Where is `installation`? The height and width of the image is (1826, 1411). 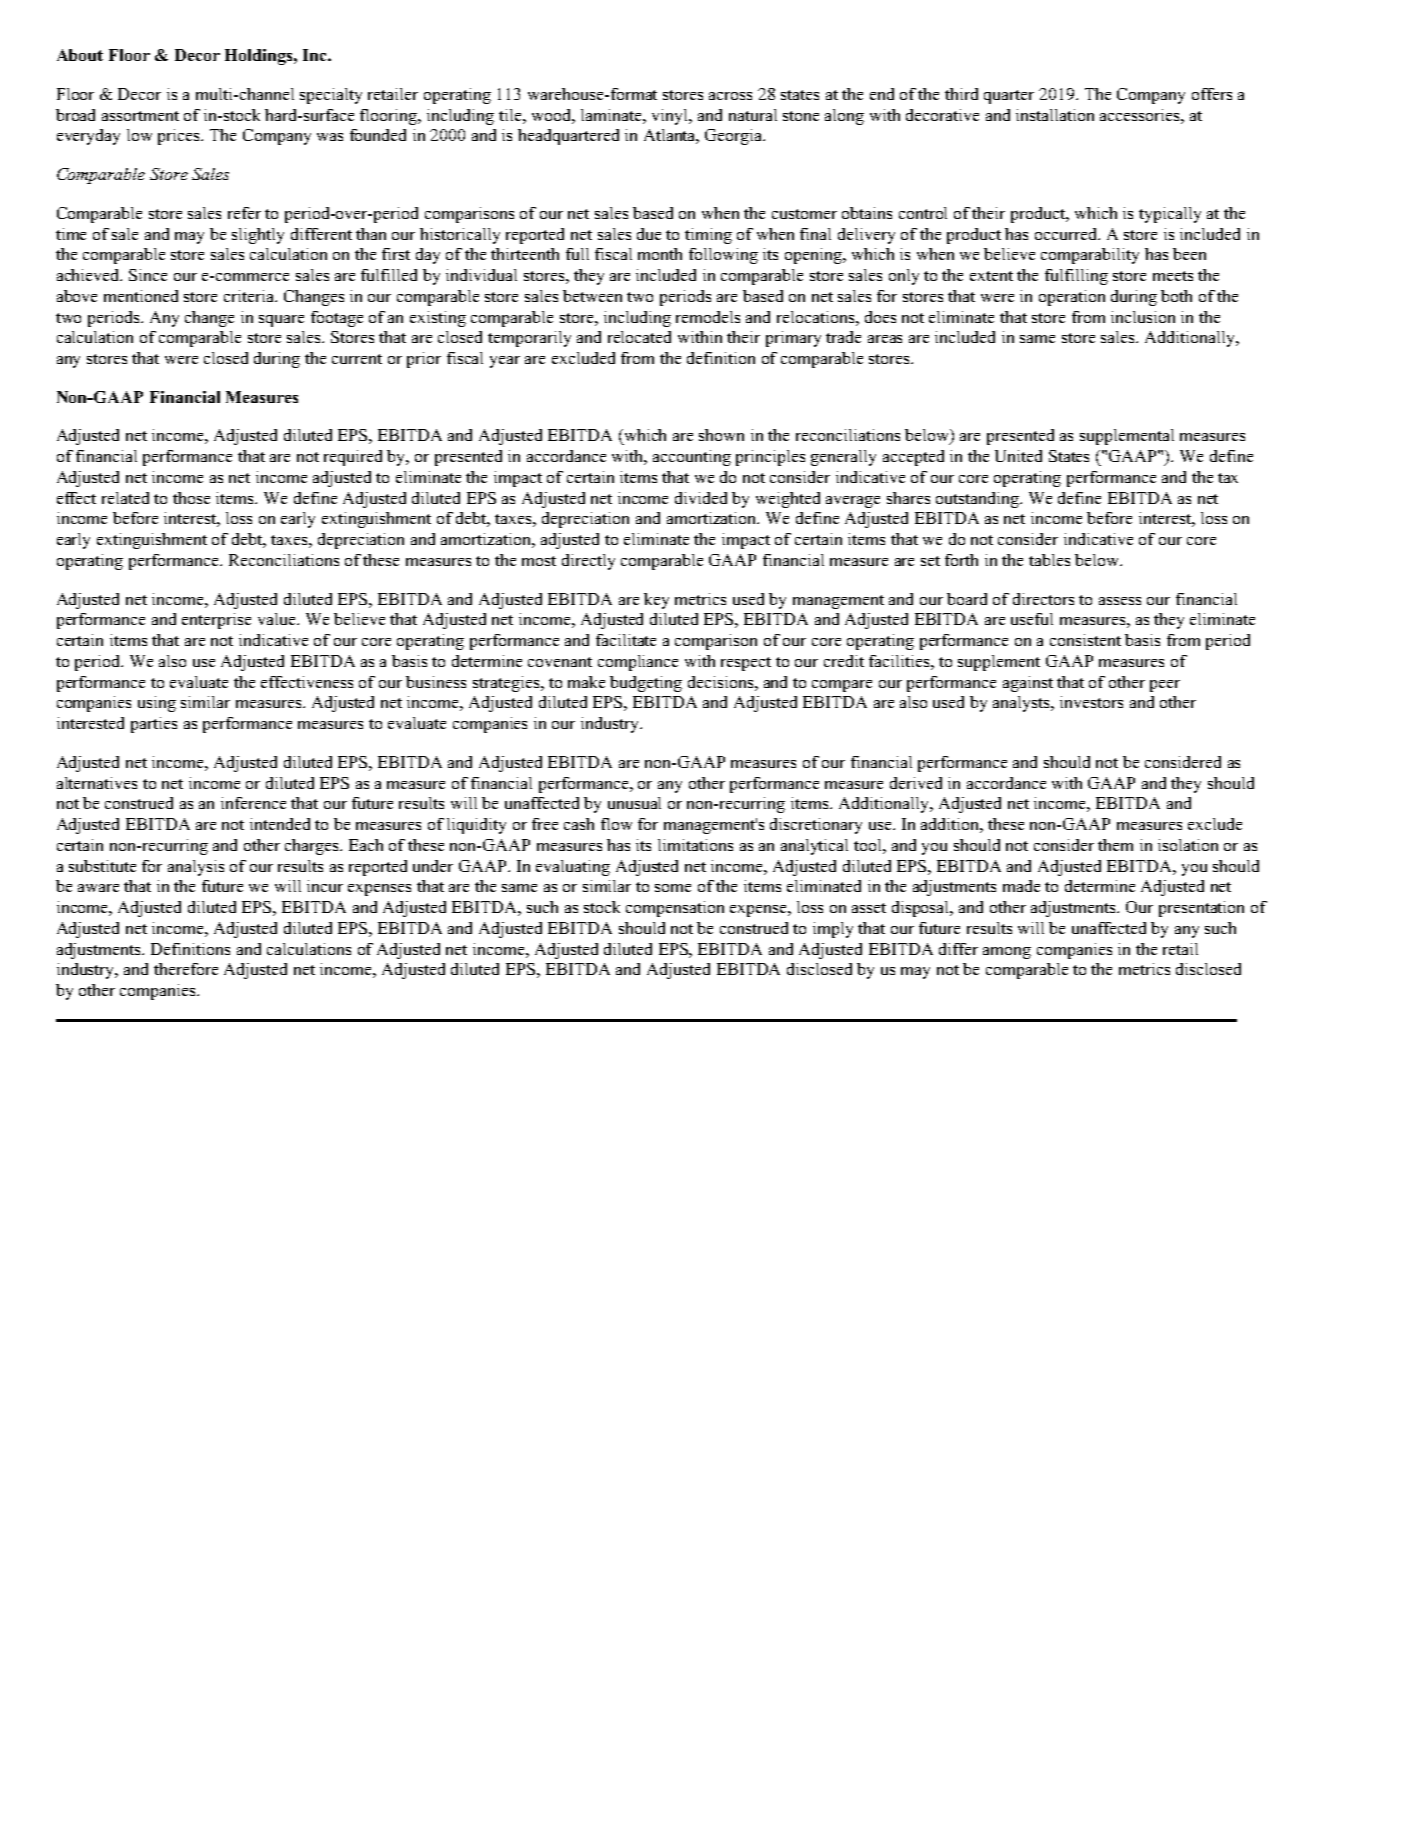
installation is located at coordinates (1055, 115).
